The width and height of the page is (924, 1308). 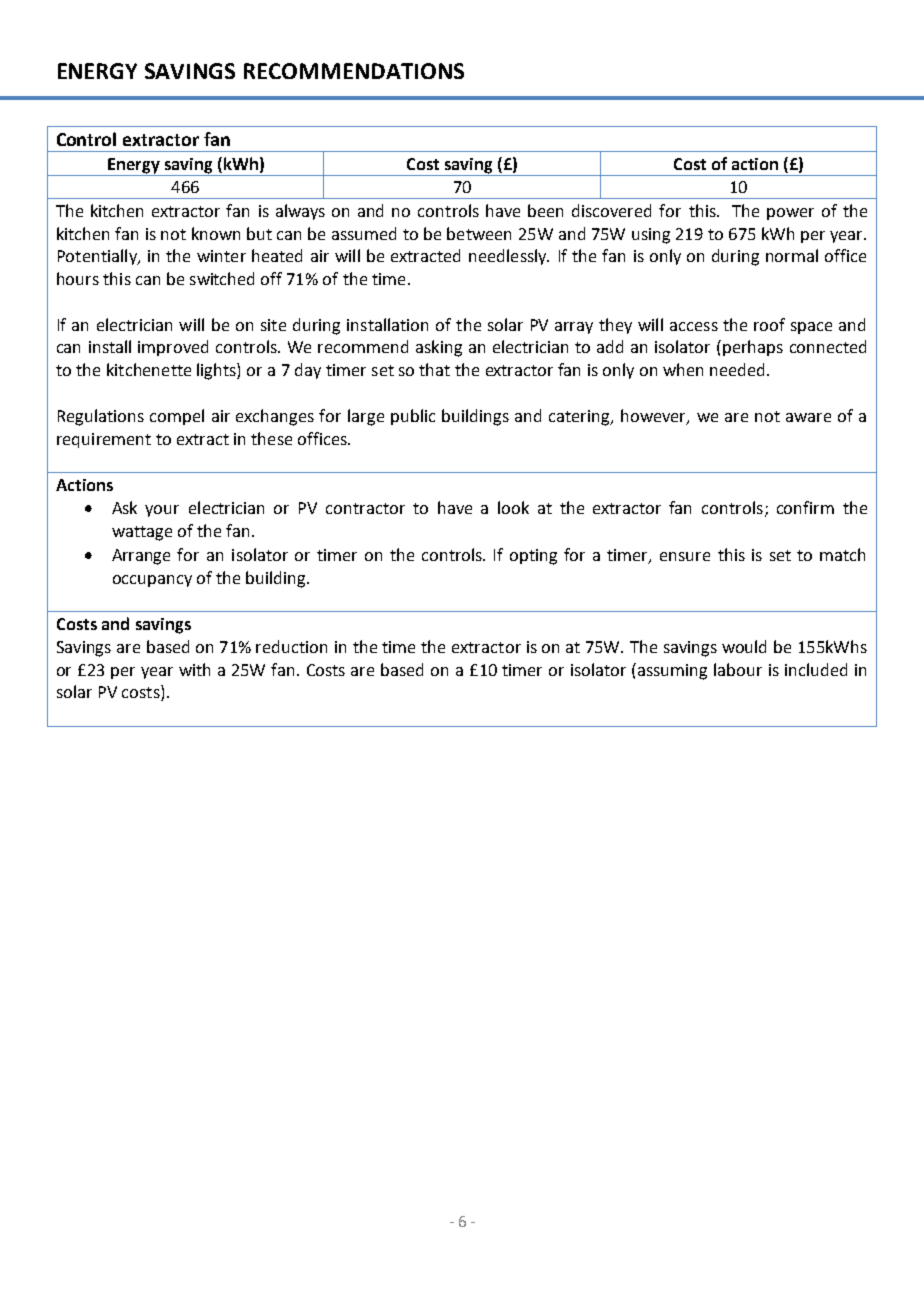 What do you see at coordinates (808, 417) in the page?
I see `aware` at bounding box center [808, 417].
